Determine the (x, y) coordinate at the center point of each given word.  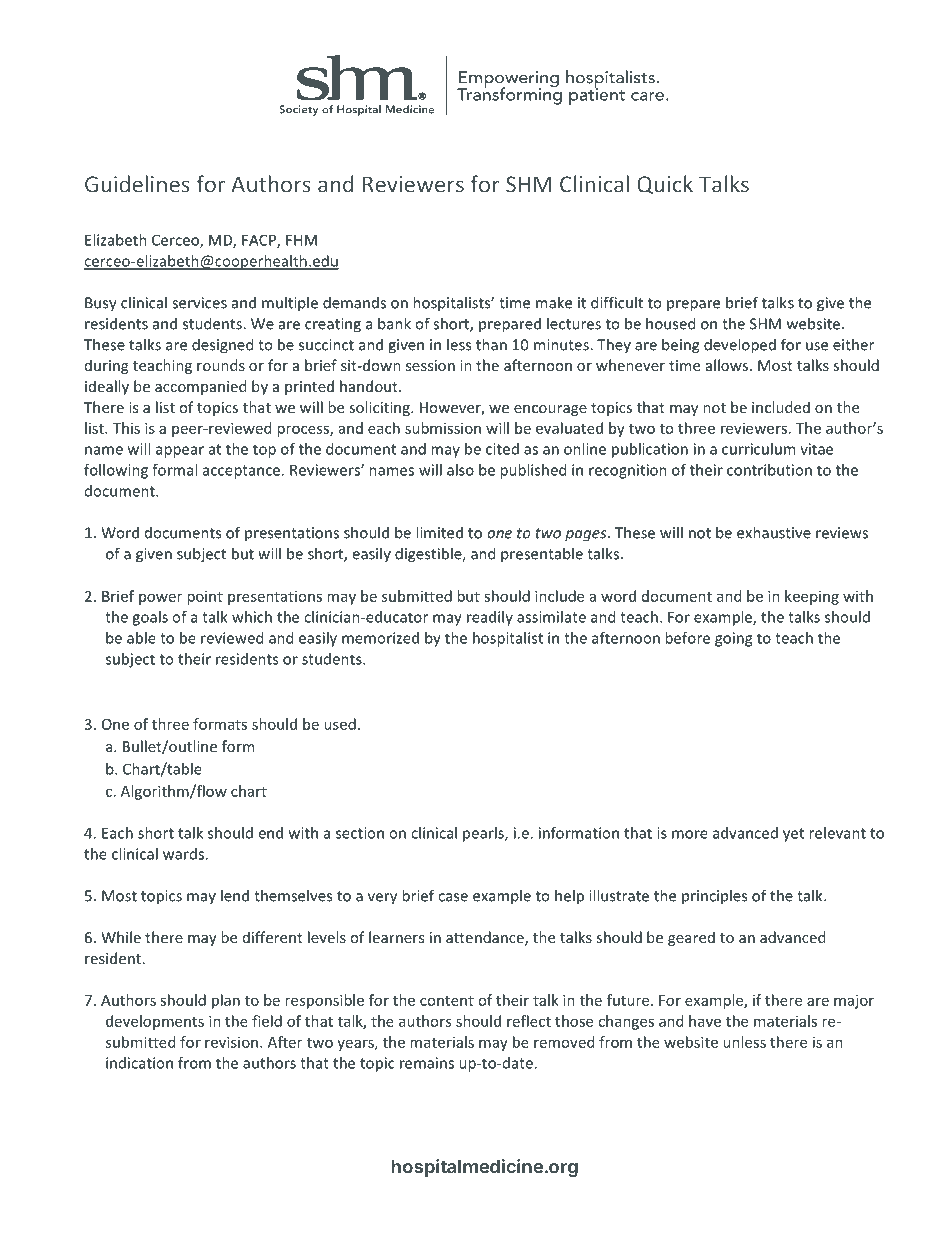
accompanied (200, 387)
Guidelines (137, 184)
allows (728, 365)
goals (150, 618)
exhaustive (774, 532)
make (554, 302)
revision (233, 1042)
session (430, 365)
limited (439, 532)
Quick (665, 185)
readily (490, 618)
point (205, 597)
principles (714, 896)
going (733, 639)
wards (183, 854)
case (453, 897)
